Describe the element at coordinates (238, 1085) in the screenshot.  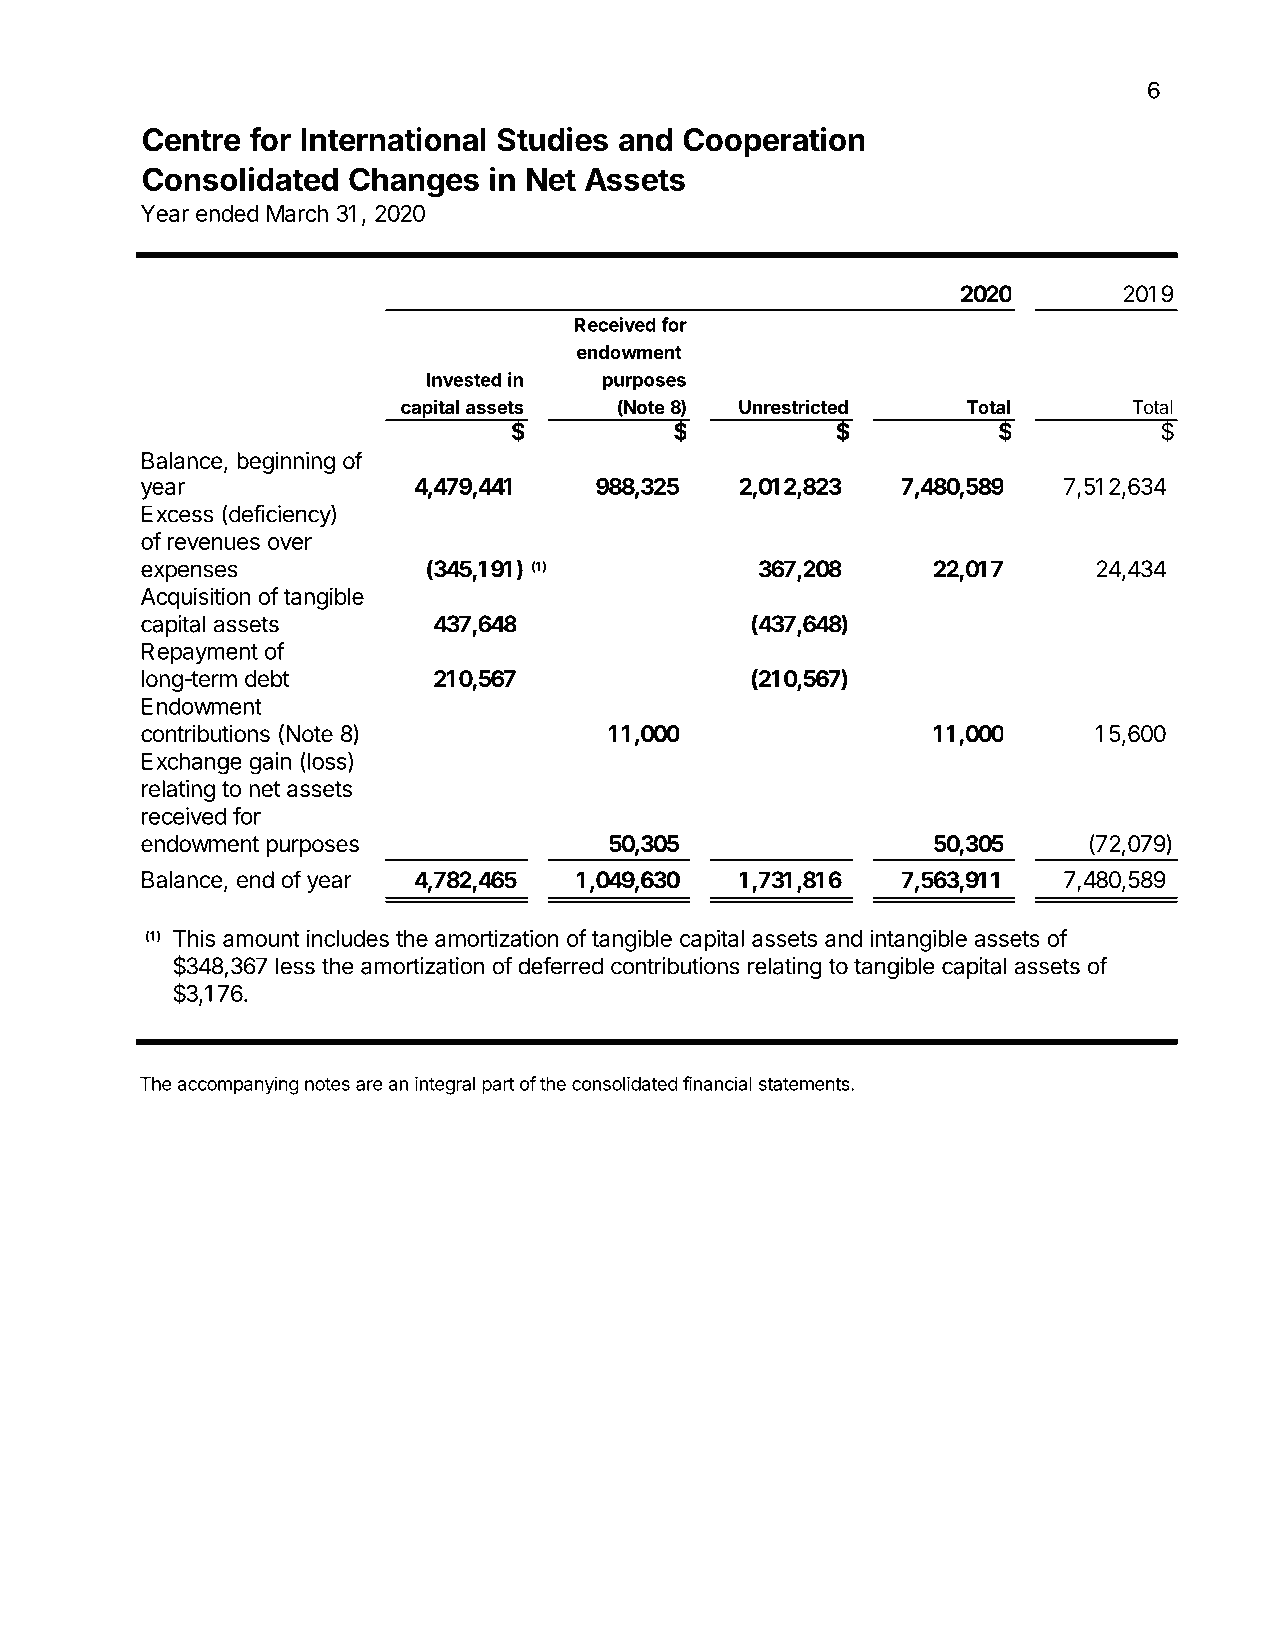
I see `accompanying` at that location.
